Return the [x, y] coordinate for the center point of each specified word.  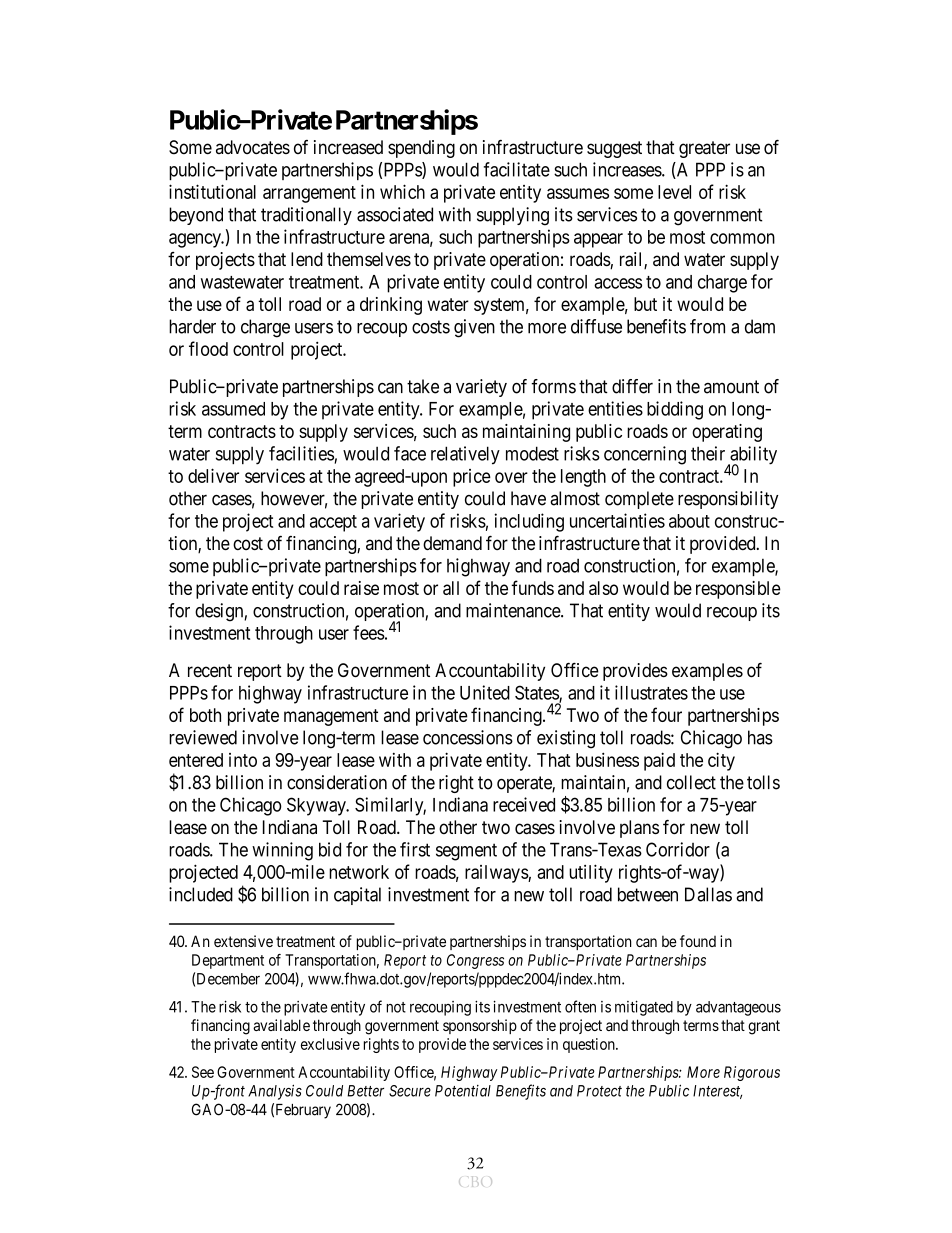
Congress [475, 961]
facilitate [517, 169]
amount [731, 387]
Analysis [275, 1092]
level [674, 192]
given [474, 328]
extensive [243, 941]
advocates [253, 147]
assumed [233, 409]
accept [333, 523]
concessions [468, 737]
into [243, 760]
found [698, 941]
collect [691, 782]
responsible [738, 590]
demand [452, 543]
